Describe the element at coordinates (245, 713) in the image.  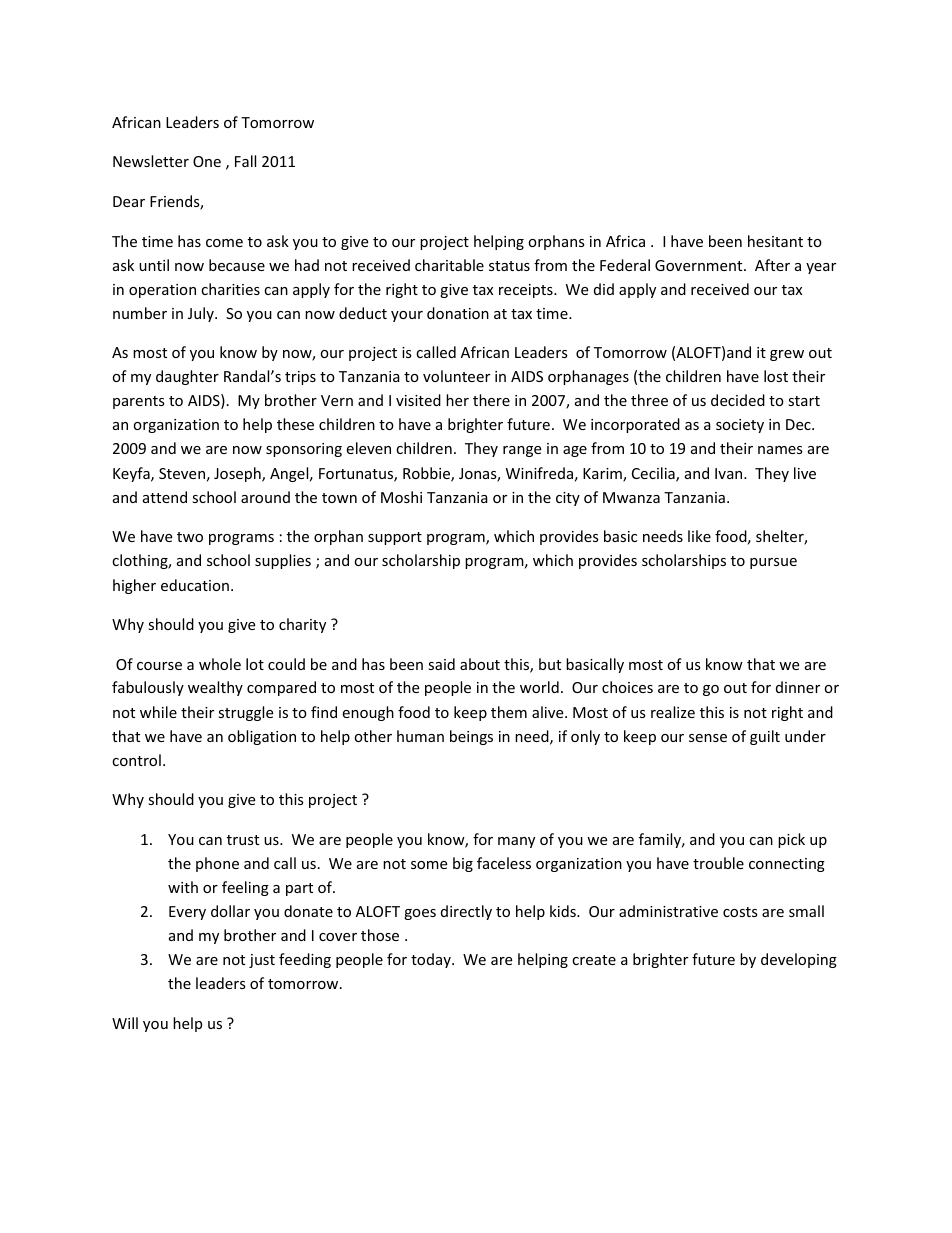
I see `struggle` at that location.
